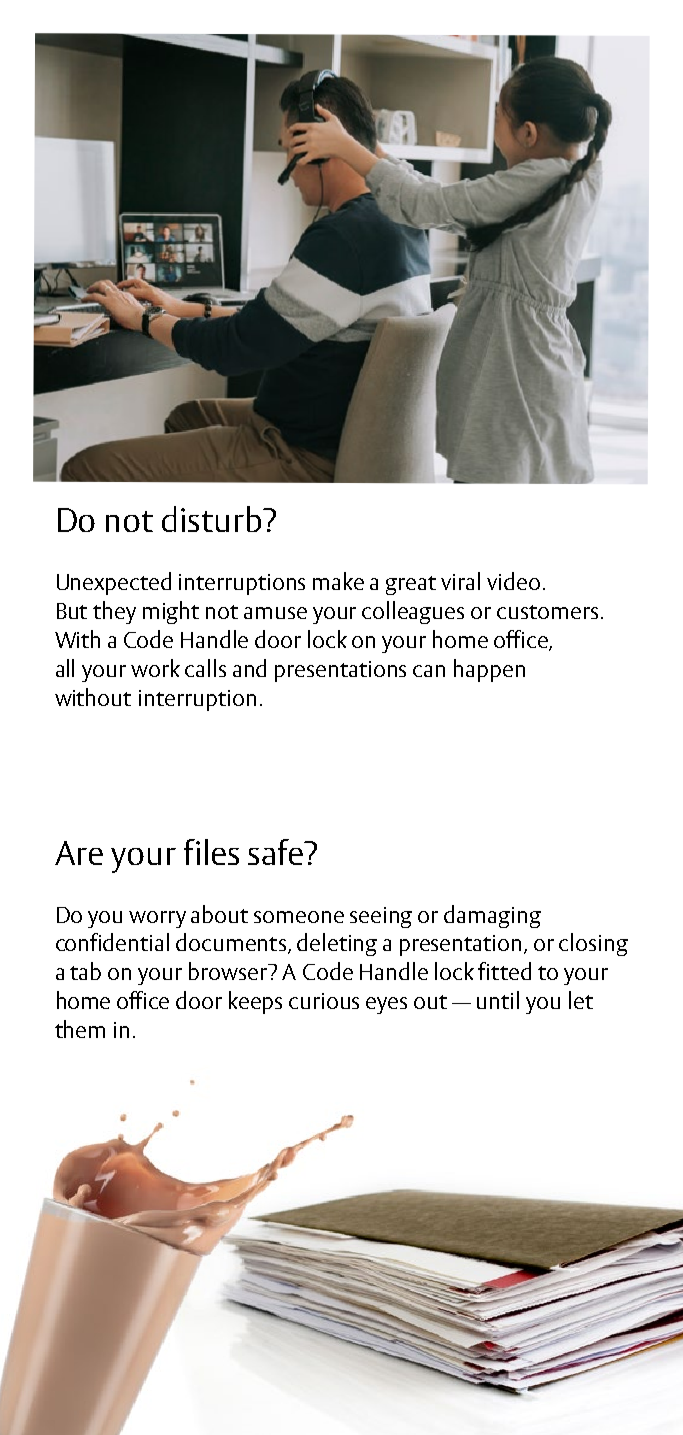 The height and width of the image is (1435, 683). What do you see at coordinates (492, 916) in the image?
I see `damaging` at bounding box center [492, 916].
